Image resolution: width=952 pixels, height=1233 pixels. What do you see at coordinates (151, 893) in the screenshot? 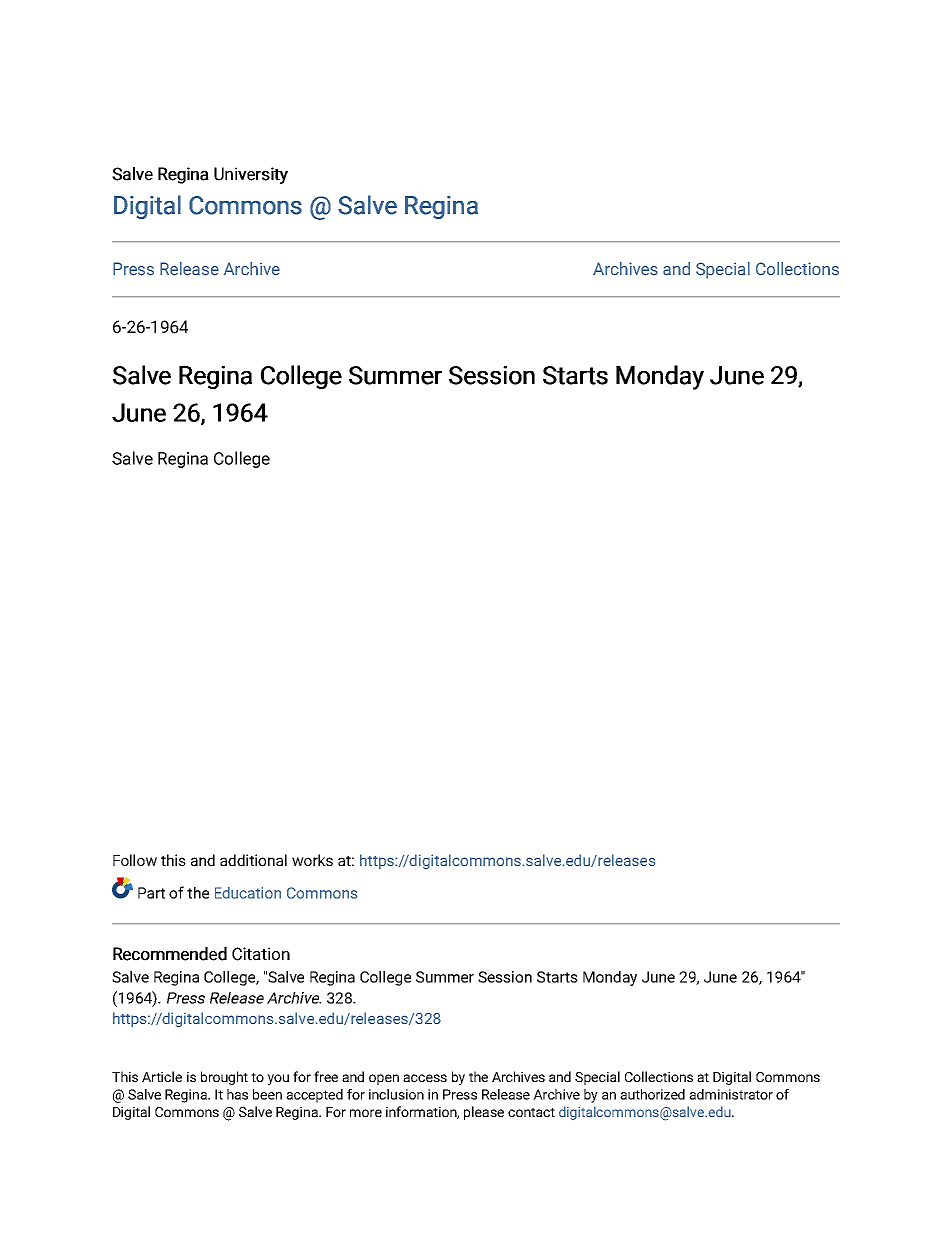
I see `Part` at bounding box center [151, 893].
